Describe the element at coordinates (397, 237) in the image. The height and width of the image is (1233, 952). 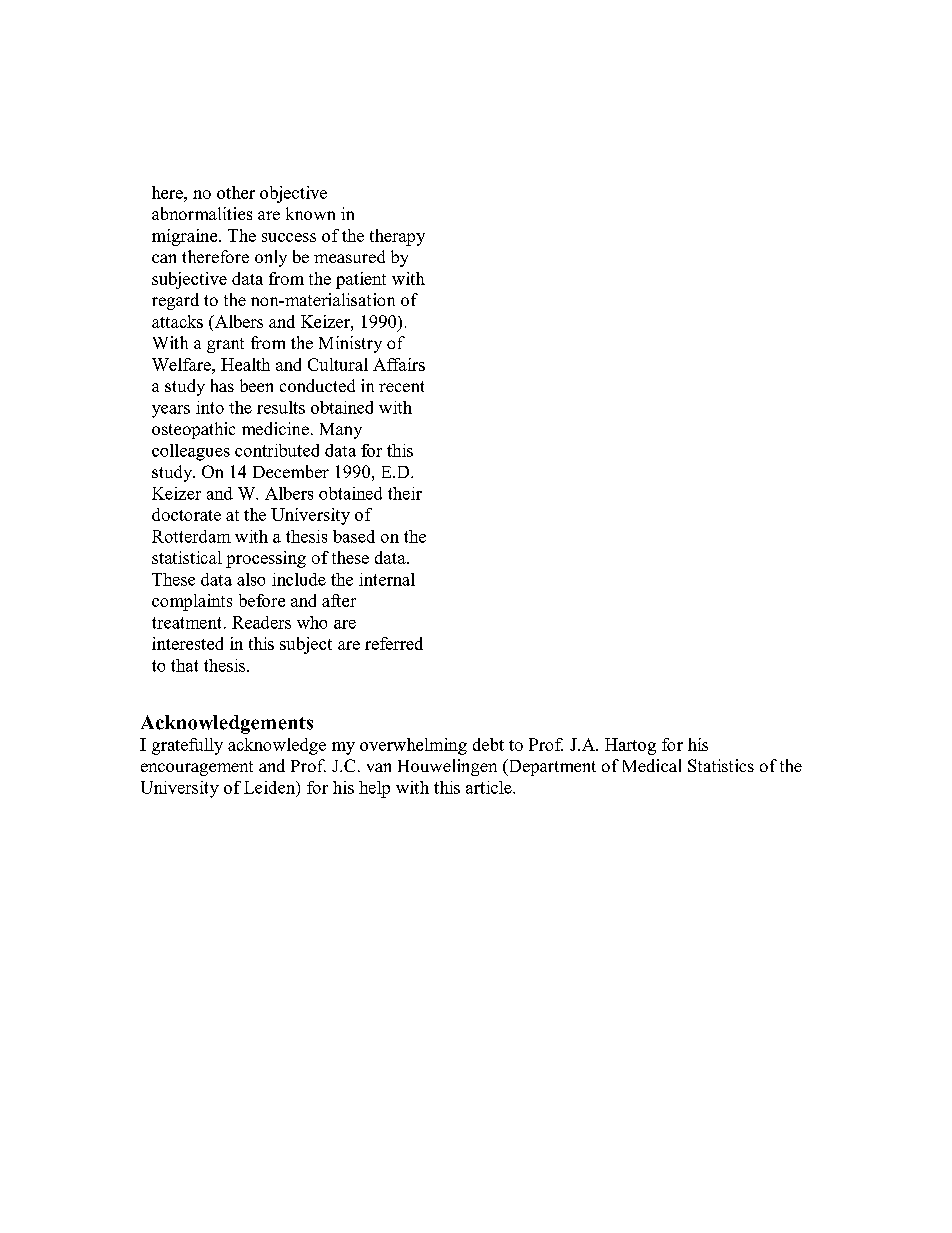
I see `therapy` at that location.
